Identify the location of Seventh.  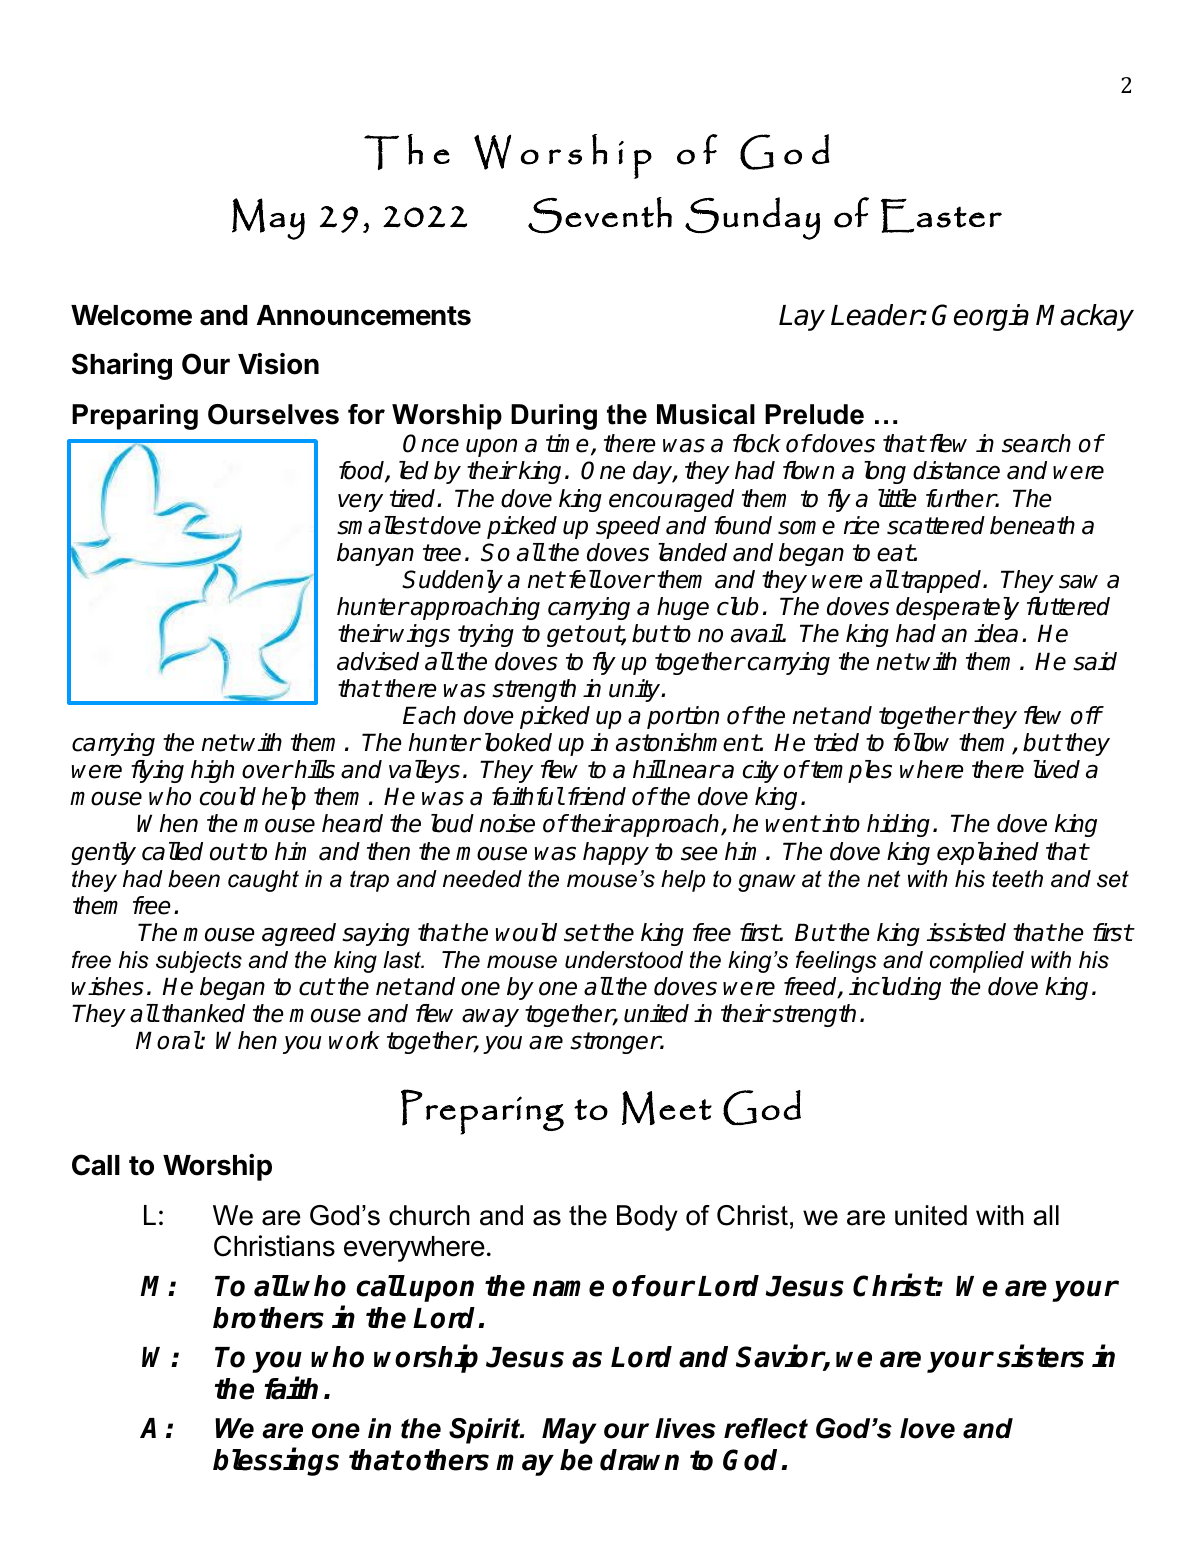
(600, 215).
